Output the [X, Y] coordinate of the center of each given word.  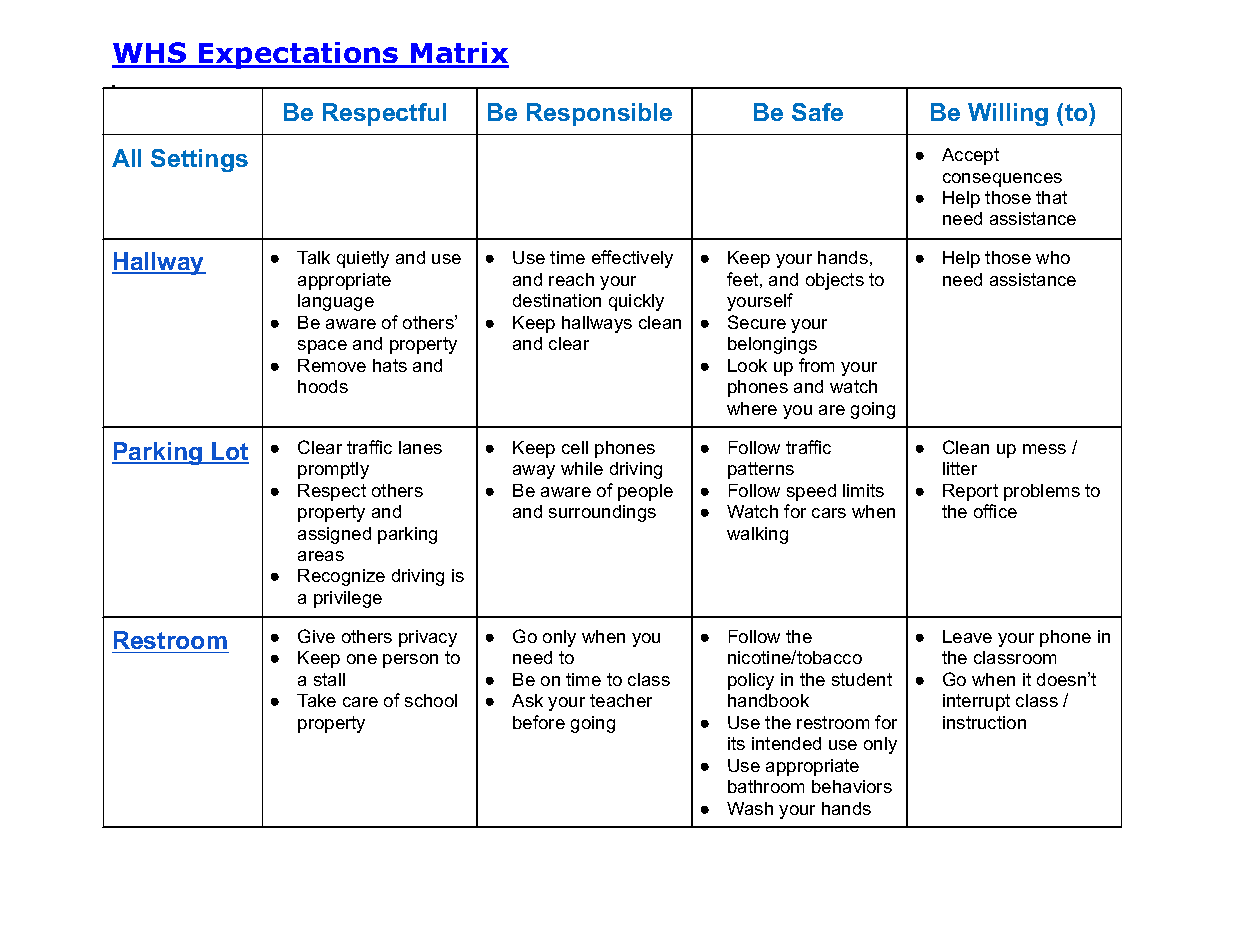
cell [575, 447]
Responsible [599, 114]
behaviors [852, 786]
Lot [229, 452]
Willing [1008, 114]
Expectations [298, 55]
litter [960, 468]
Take [316, 700]
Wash [750, 808]
